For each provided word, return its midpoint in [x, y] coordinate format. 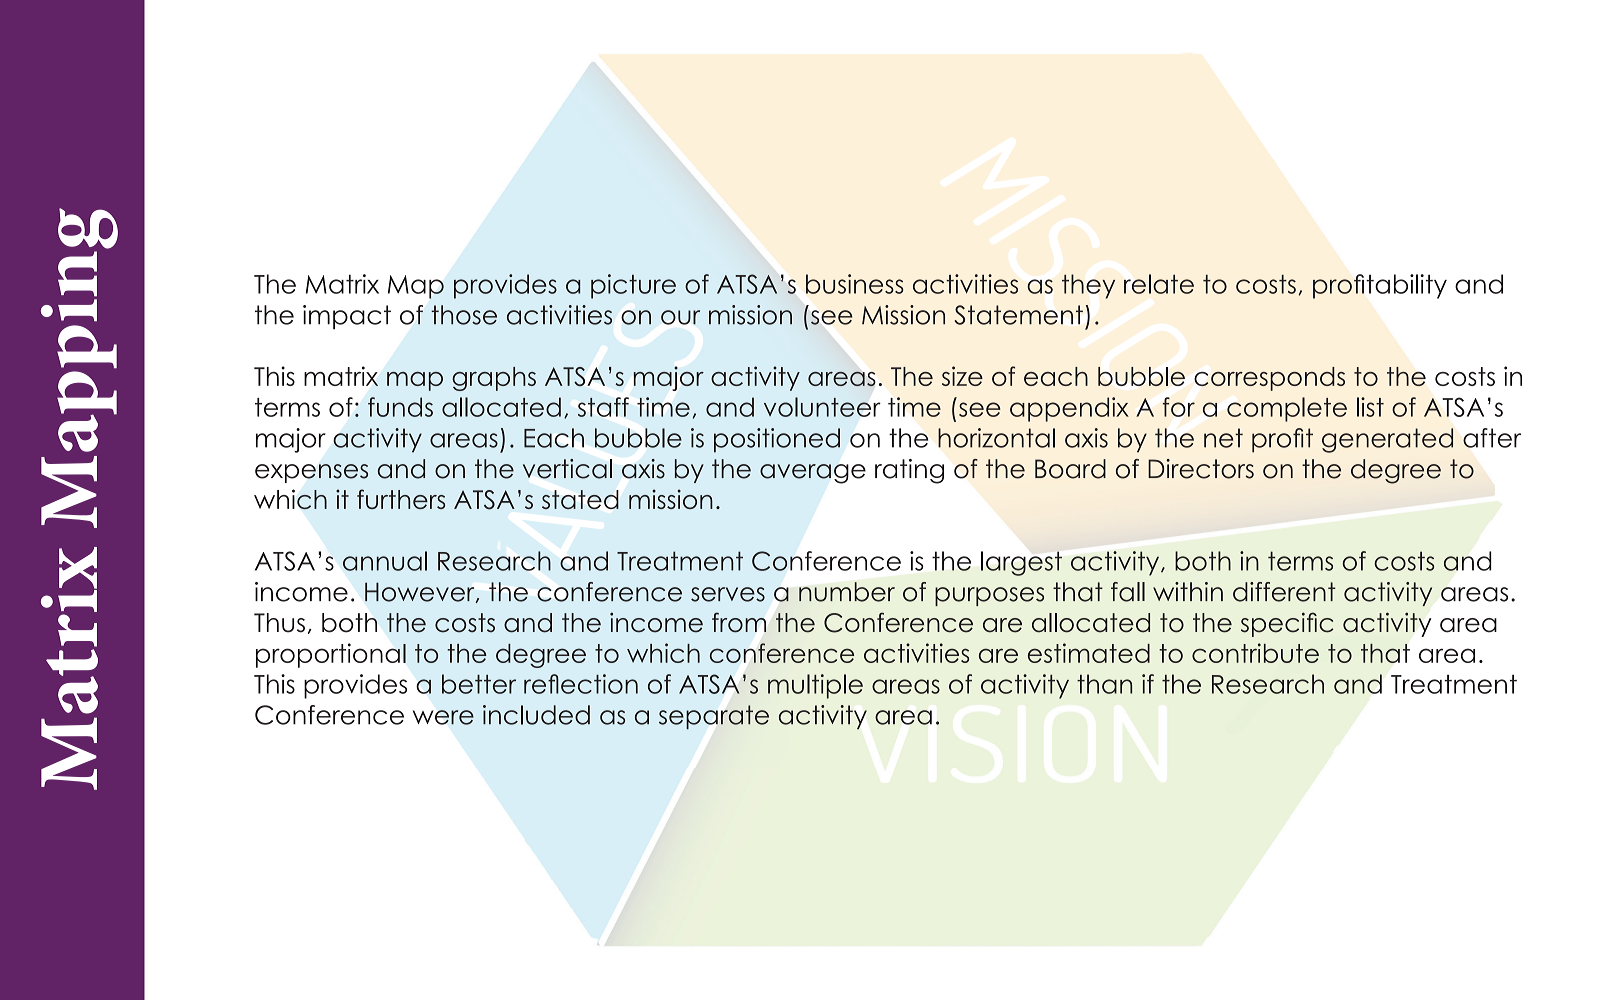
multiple [815, 686]
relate [1159, 284]
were [443, 717]
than [1104, 684]
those [464, 315]
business [855, 284]
